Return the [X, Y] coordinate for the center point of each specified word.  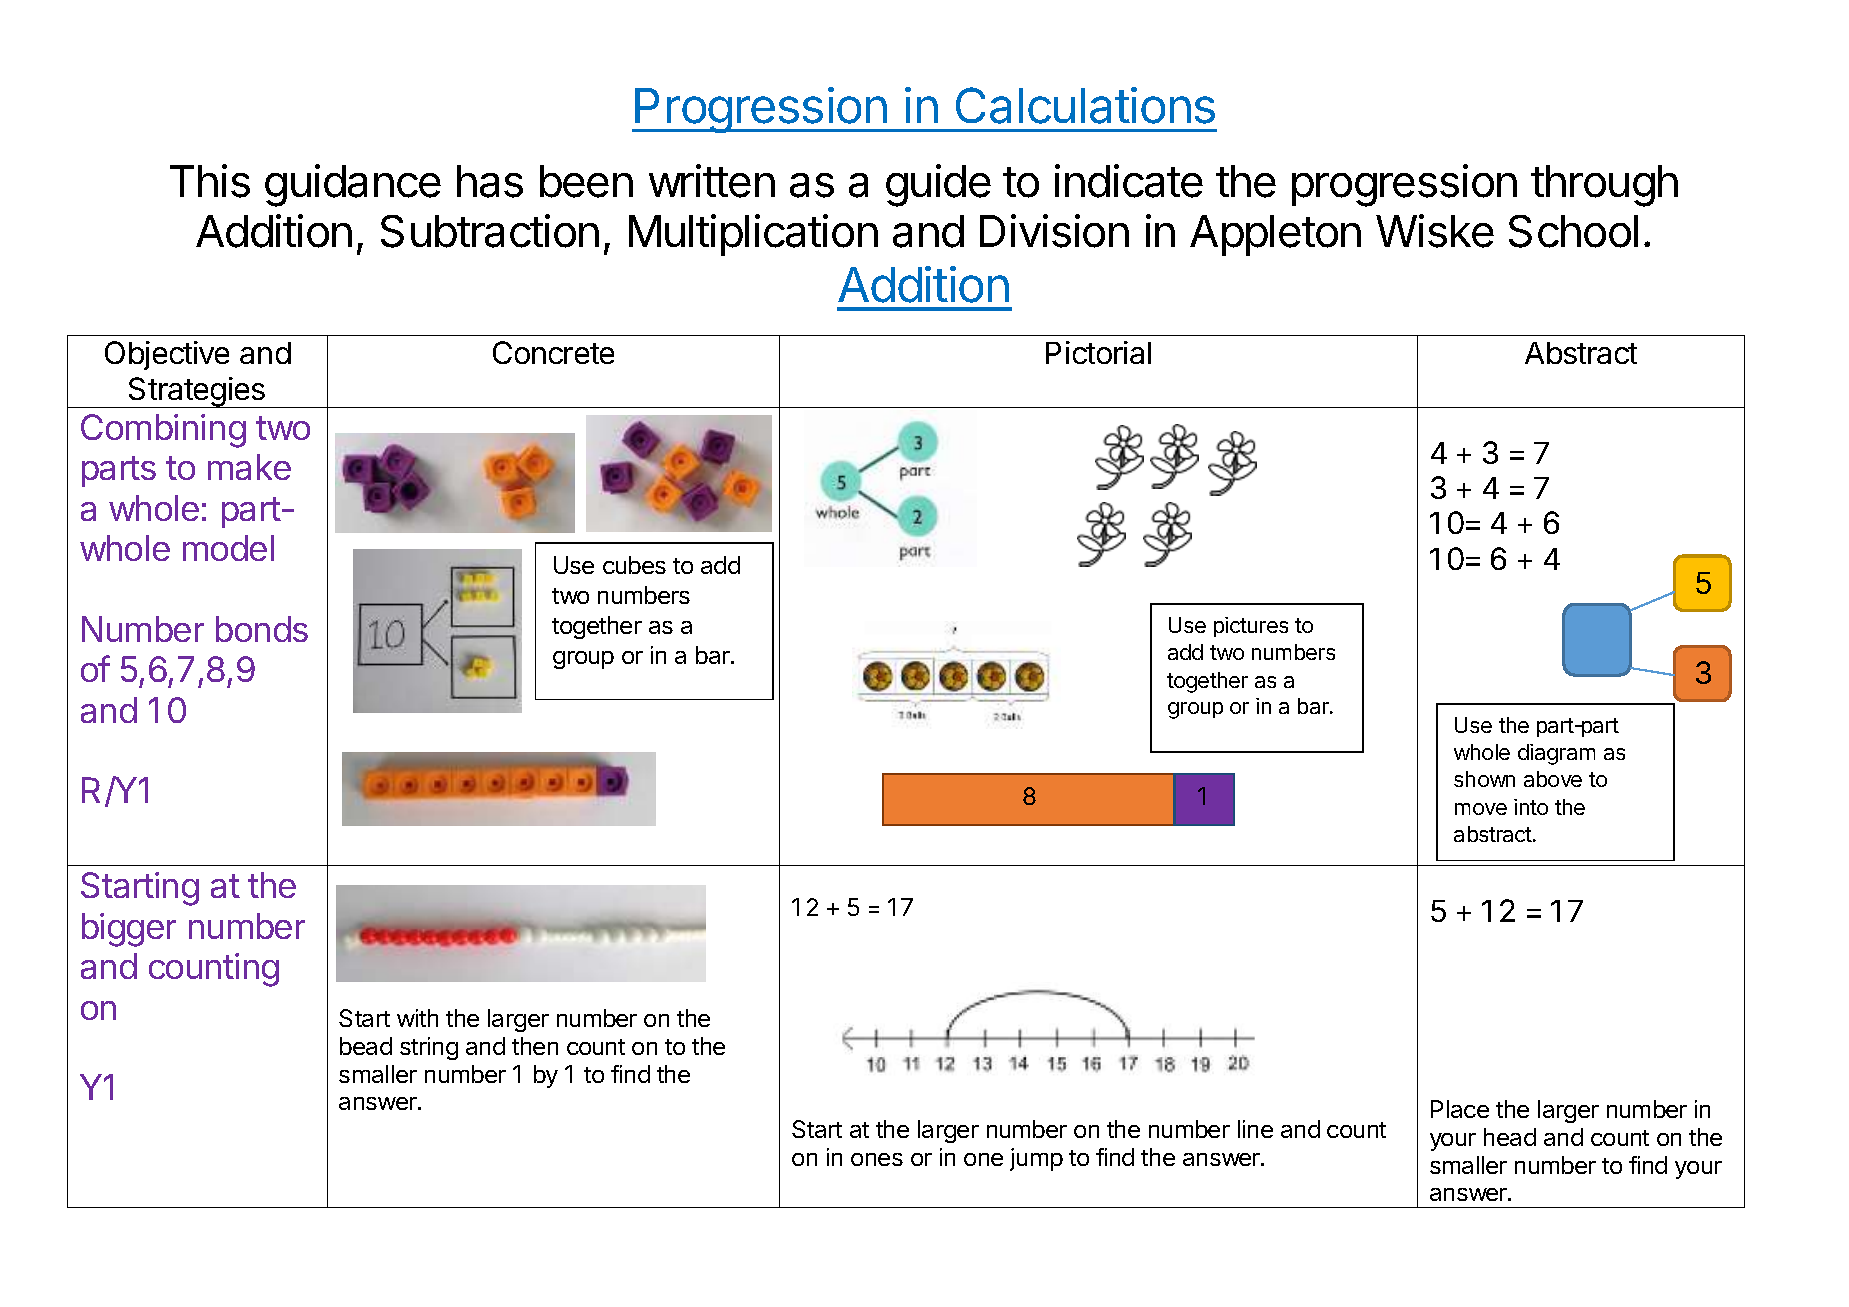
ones [877, 1159]
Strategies [197, 392]
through [1604, 186]
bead [366, 1046]
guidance [353, 185]
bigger [129, 930]
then [535, 1046]
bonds [262, 629]
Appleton [1275, 235]
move [1481, 809]
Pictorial [1098, 352]
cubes [634, 565]
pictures [1251, 627]
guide [938, 185]
